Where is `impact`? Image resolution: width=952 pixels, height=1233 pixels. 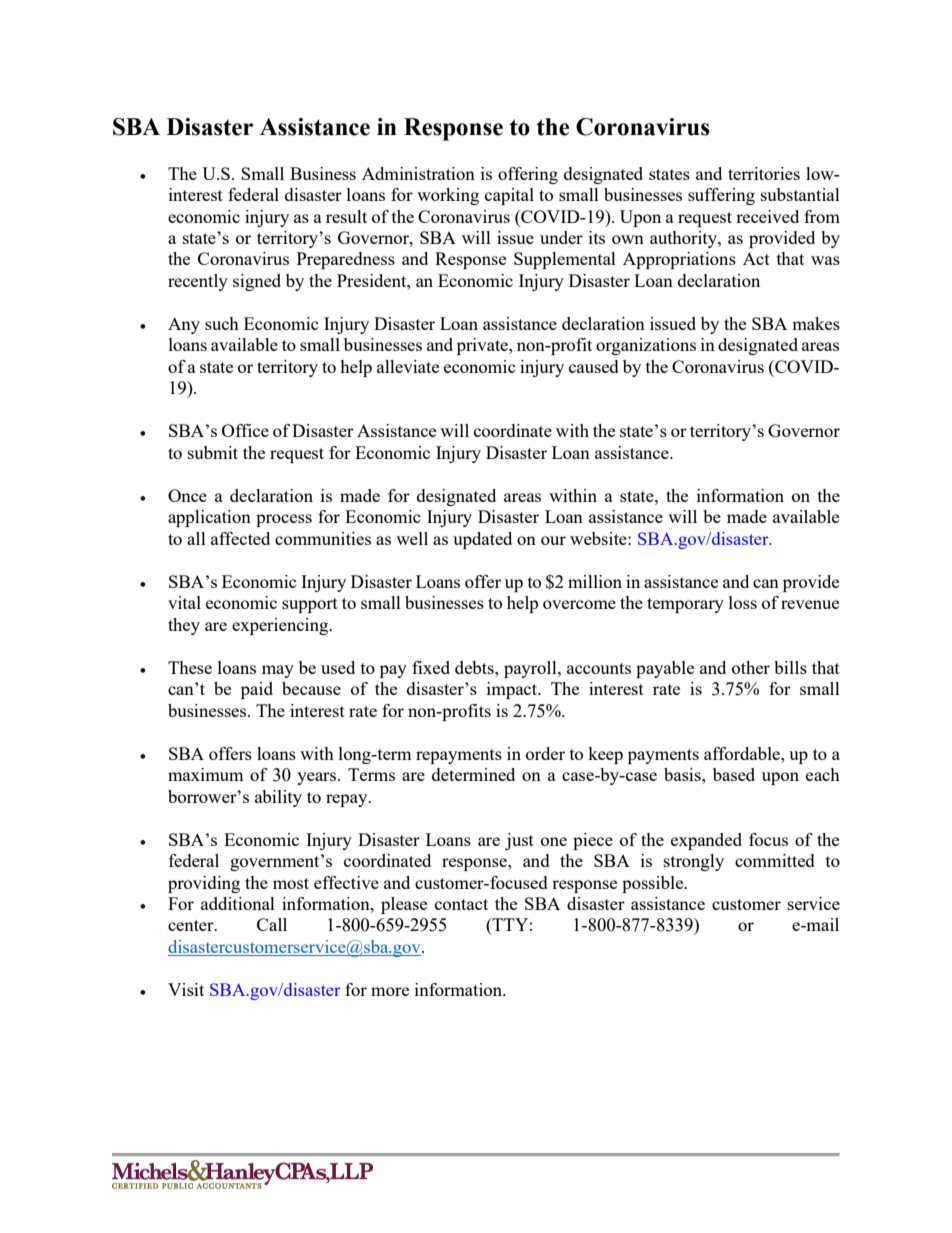 impact is located at coordinates (513, 690).
